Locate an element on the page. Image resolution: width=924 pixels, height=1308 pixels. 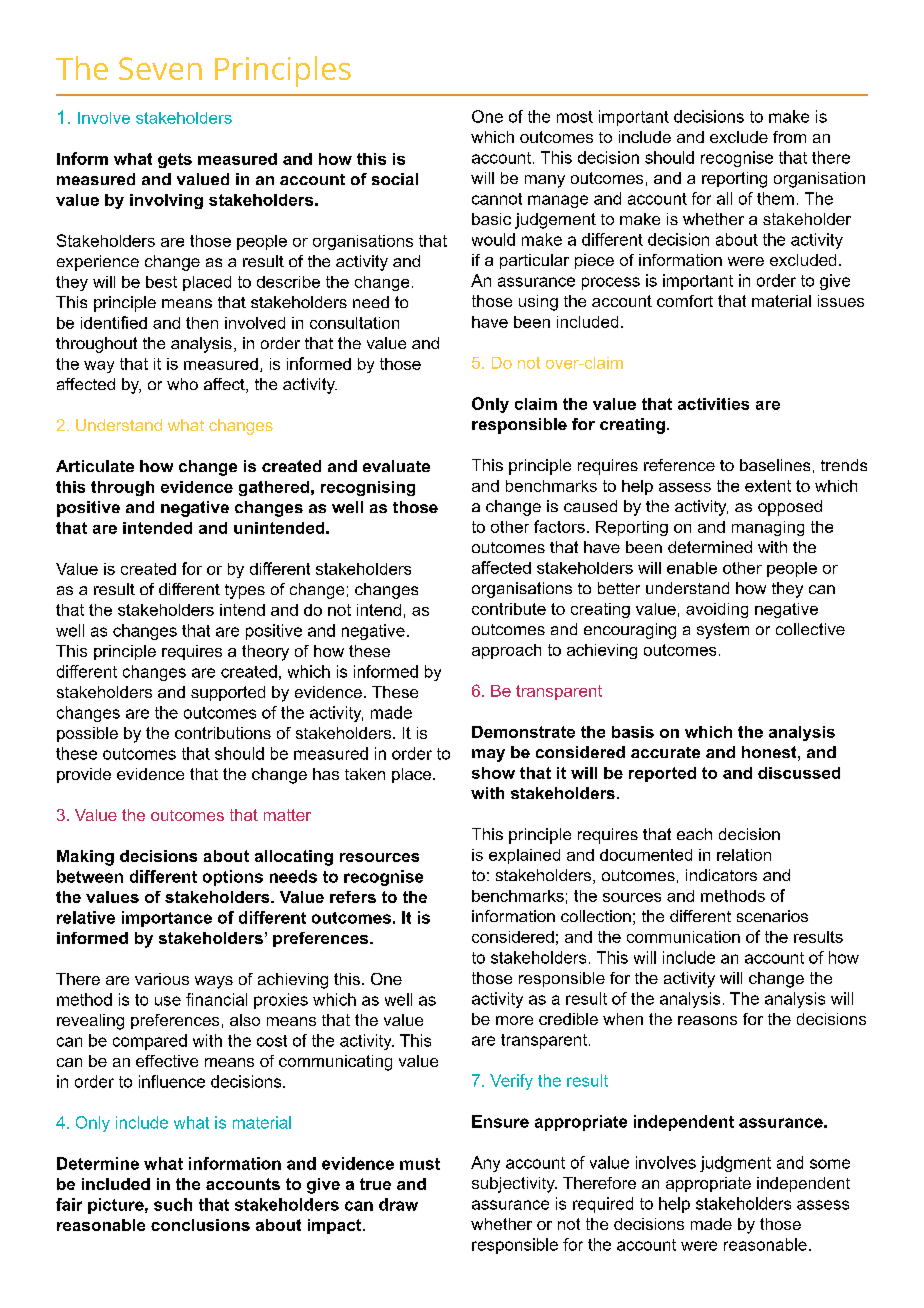
system is located at coordinates (723, 631).
